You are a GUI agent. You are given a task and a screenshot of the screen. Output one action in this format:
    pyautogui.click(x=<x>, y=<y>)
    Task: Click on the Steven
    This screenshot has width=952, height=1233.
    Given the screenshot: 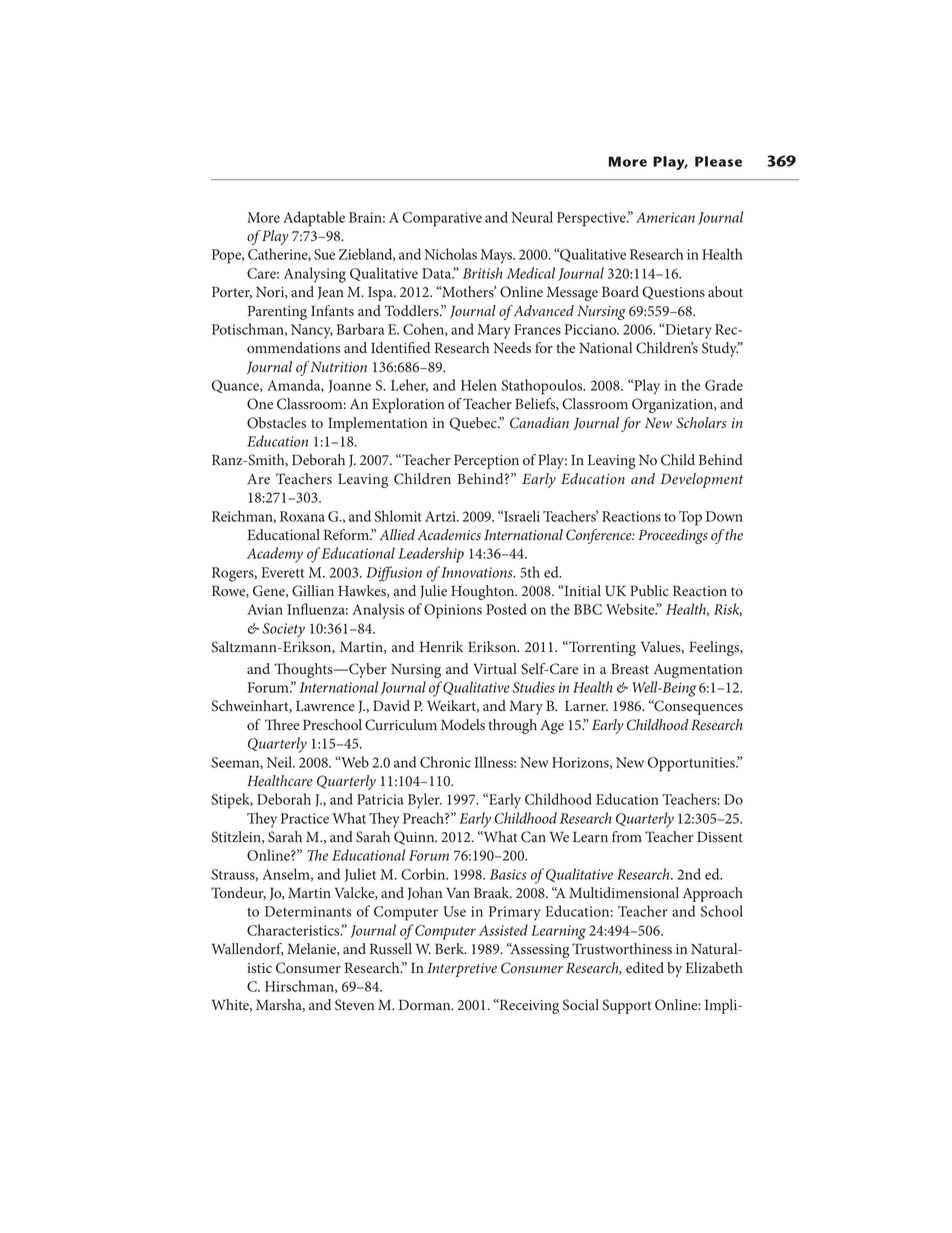 What is the action you would take?
    pyautogui.click(x=354, y=1005)
